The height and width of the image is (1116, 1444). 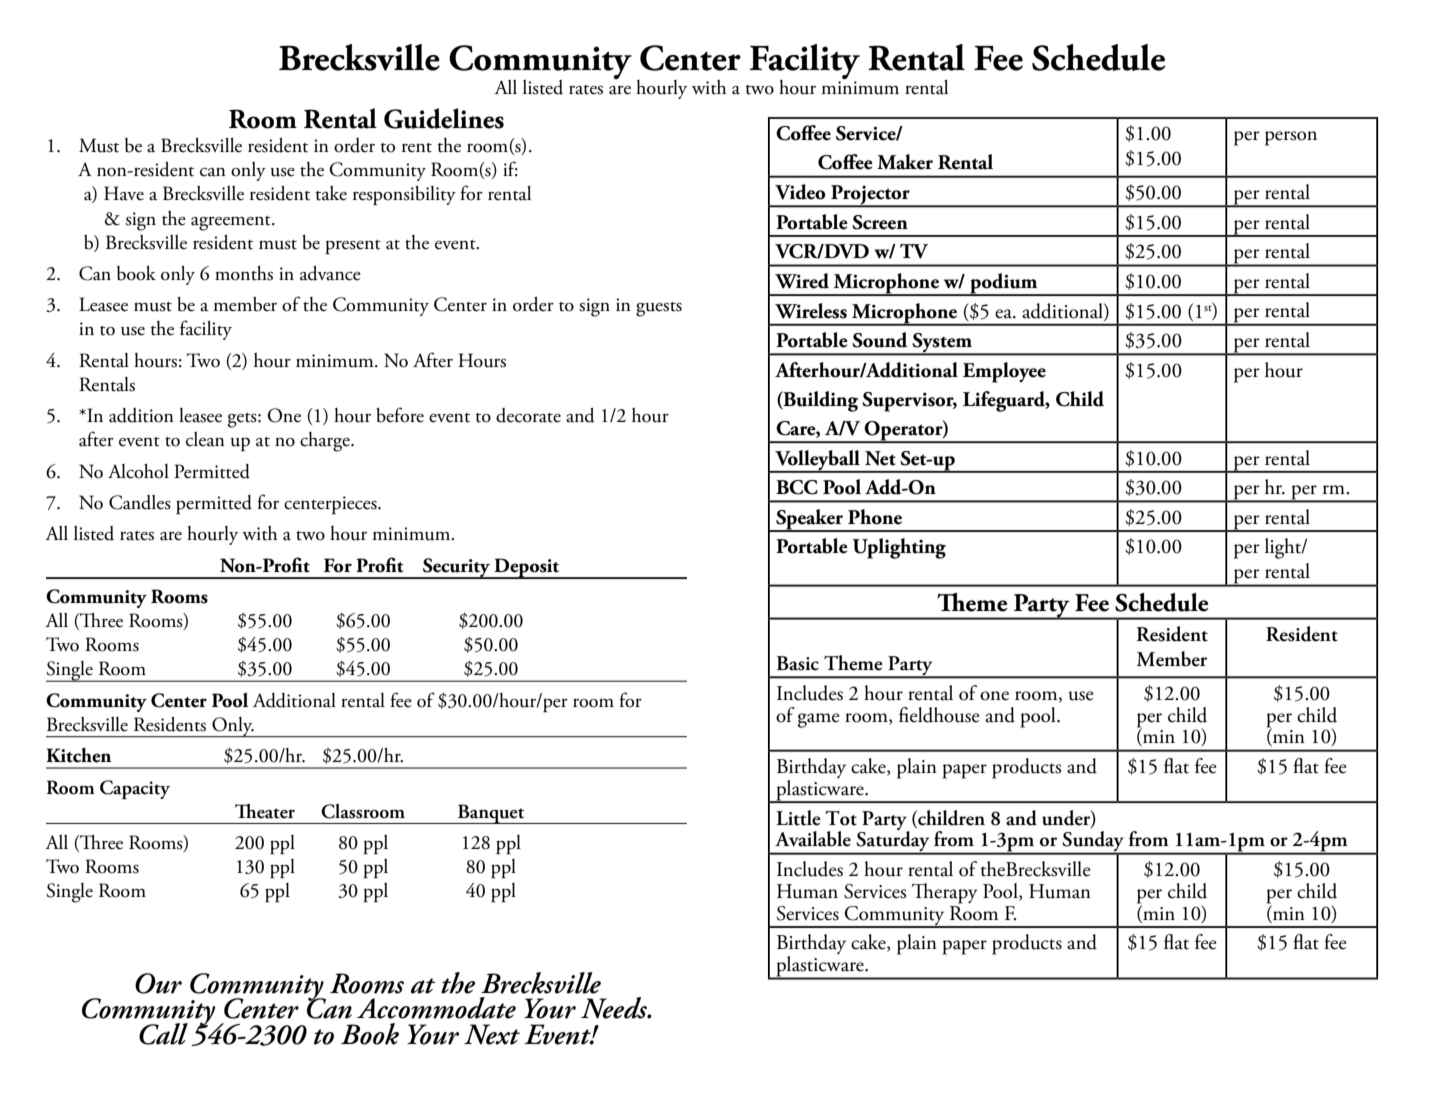 What do you see at coordinates (124, 193) in the image?
I see `Have` at bounding box center [124, 193].
